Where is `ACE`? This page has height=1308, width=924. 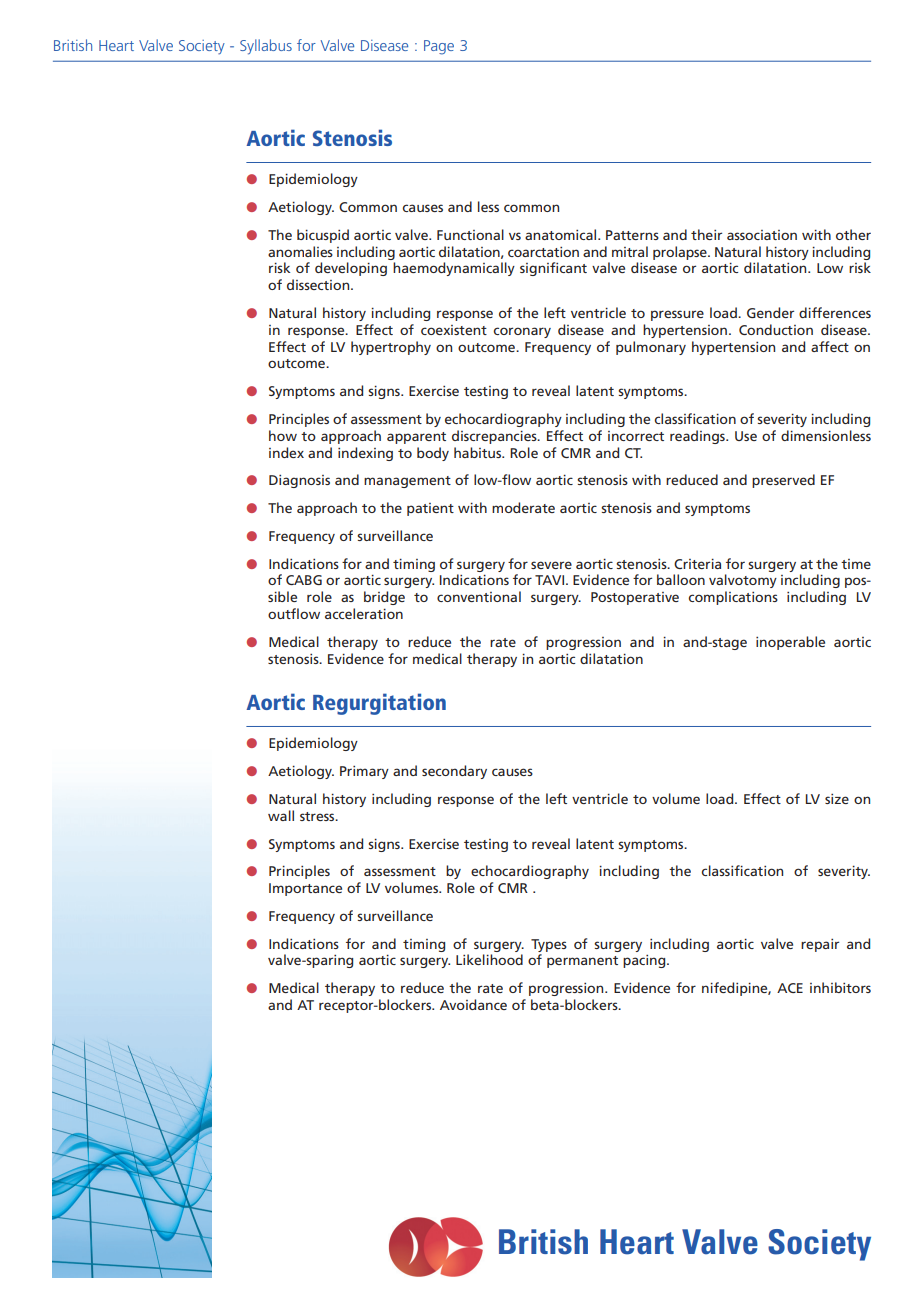 ACE is located at coordinates (790, 988).
